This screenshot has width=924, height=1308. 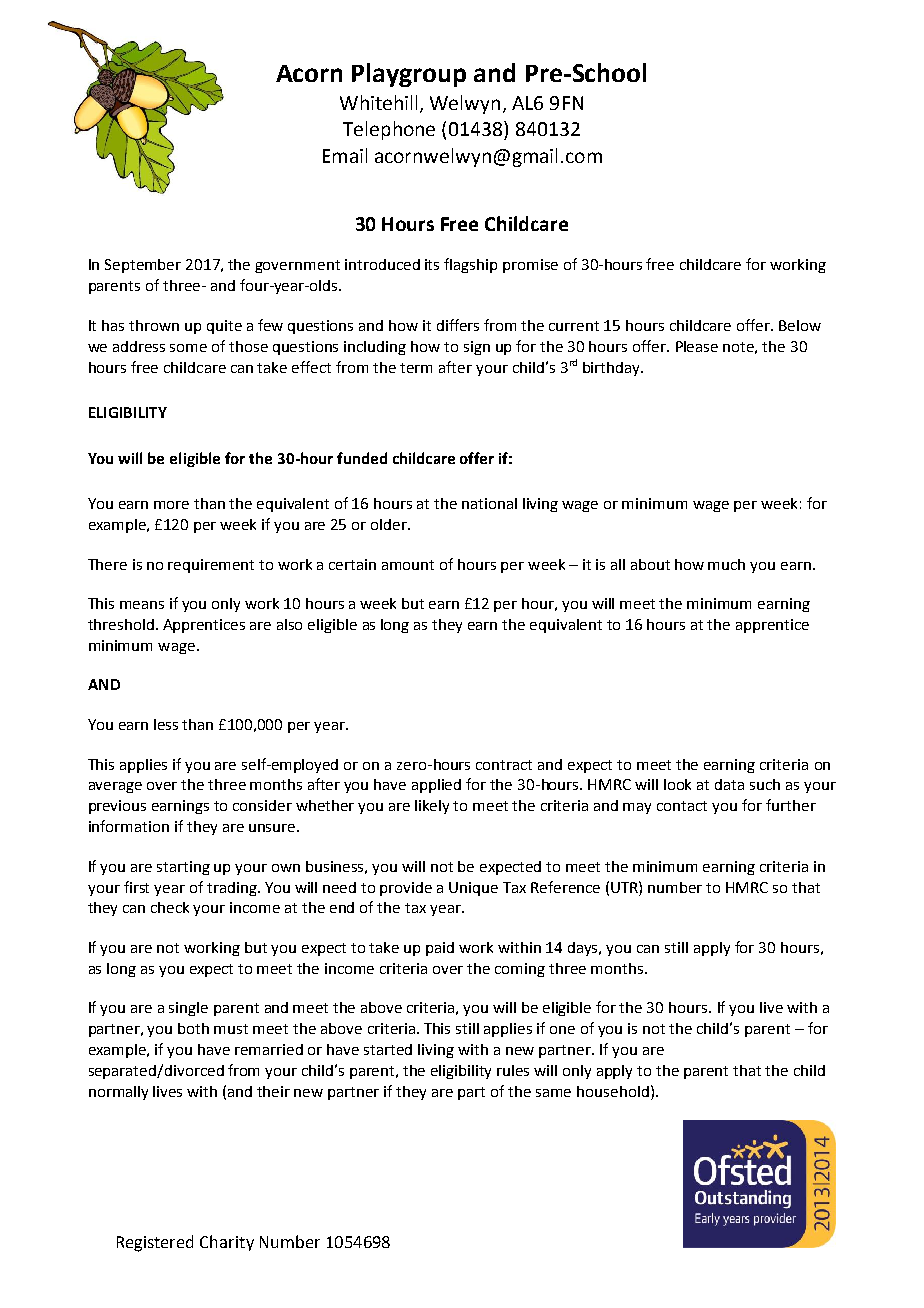 What do you see at coordinates (613, 1091) in the screenshot?
I see `household` at bounding box center [613, 1091].
